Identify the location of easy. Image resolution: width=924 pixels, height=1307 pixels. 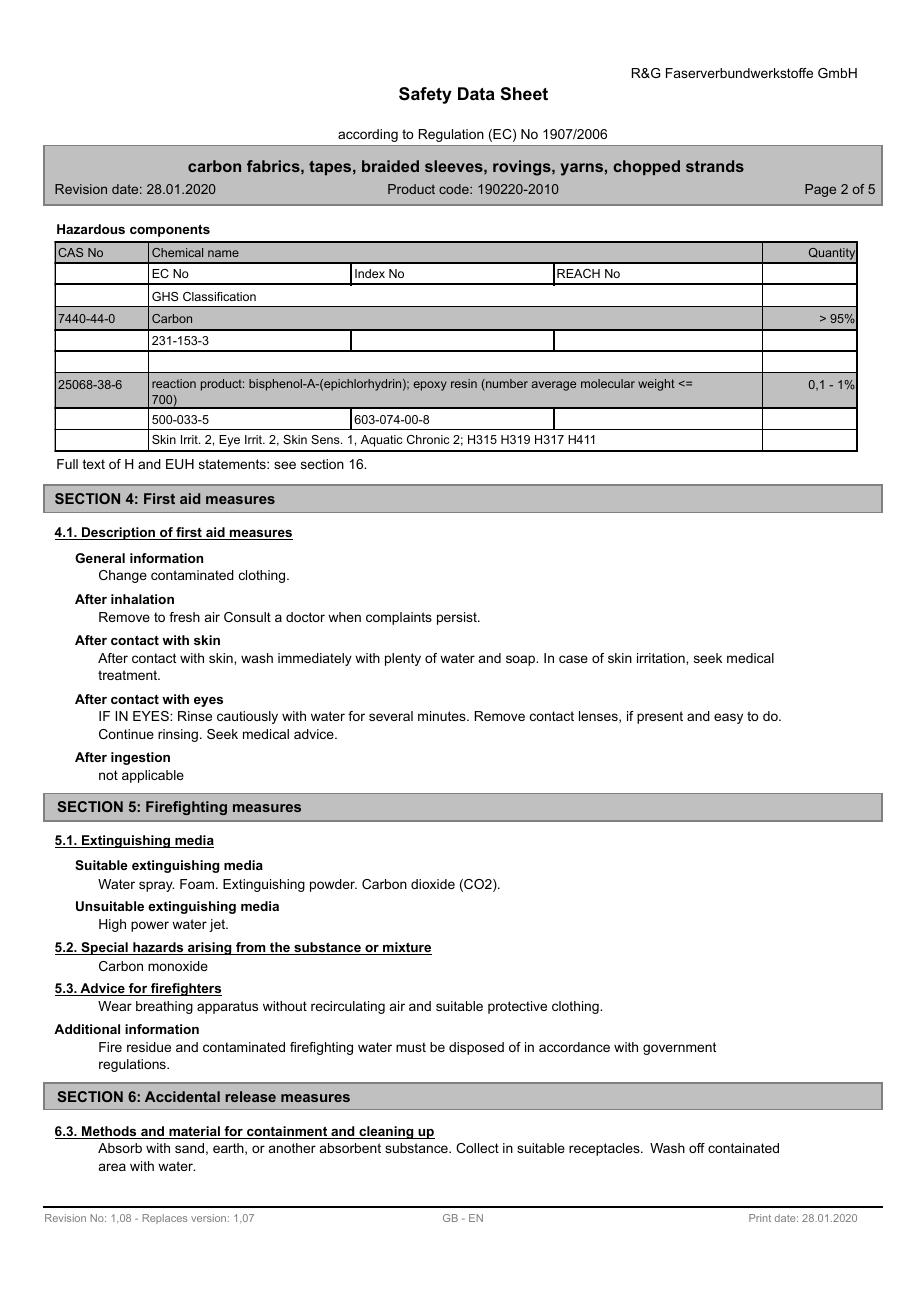
(728, 718).
